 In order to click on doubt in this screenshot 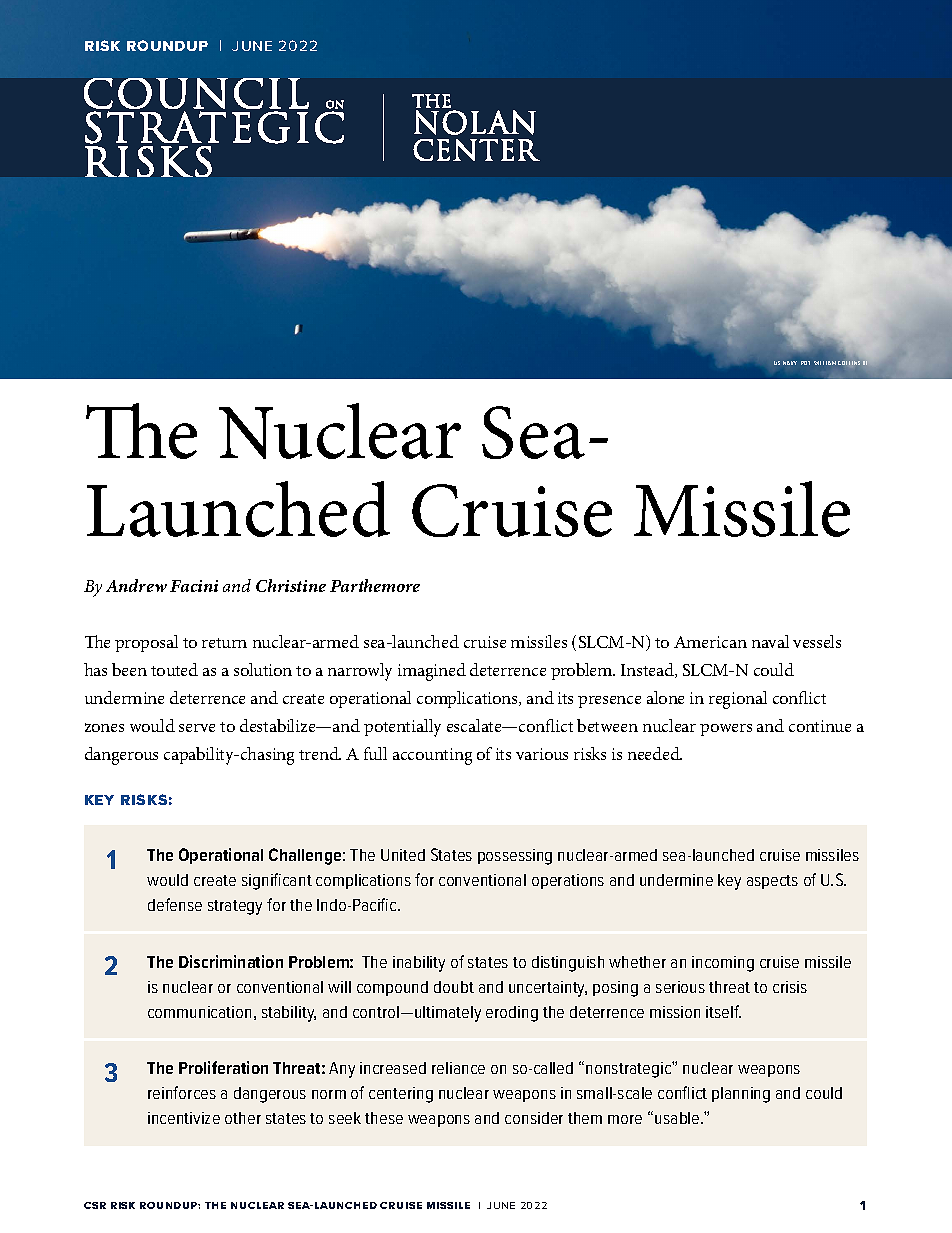, I will do `click(454, 987)`.
